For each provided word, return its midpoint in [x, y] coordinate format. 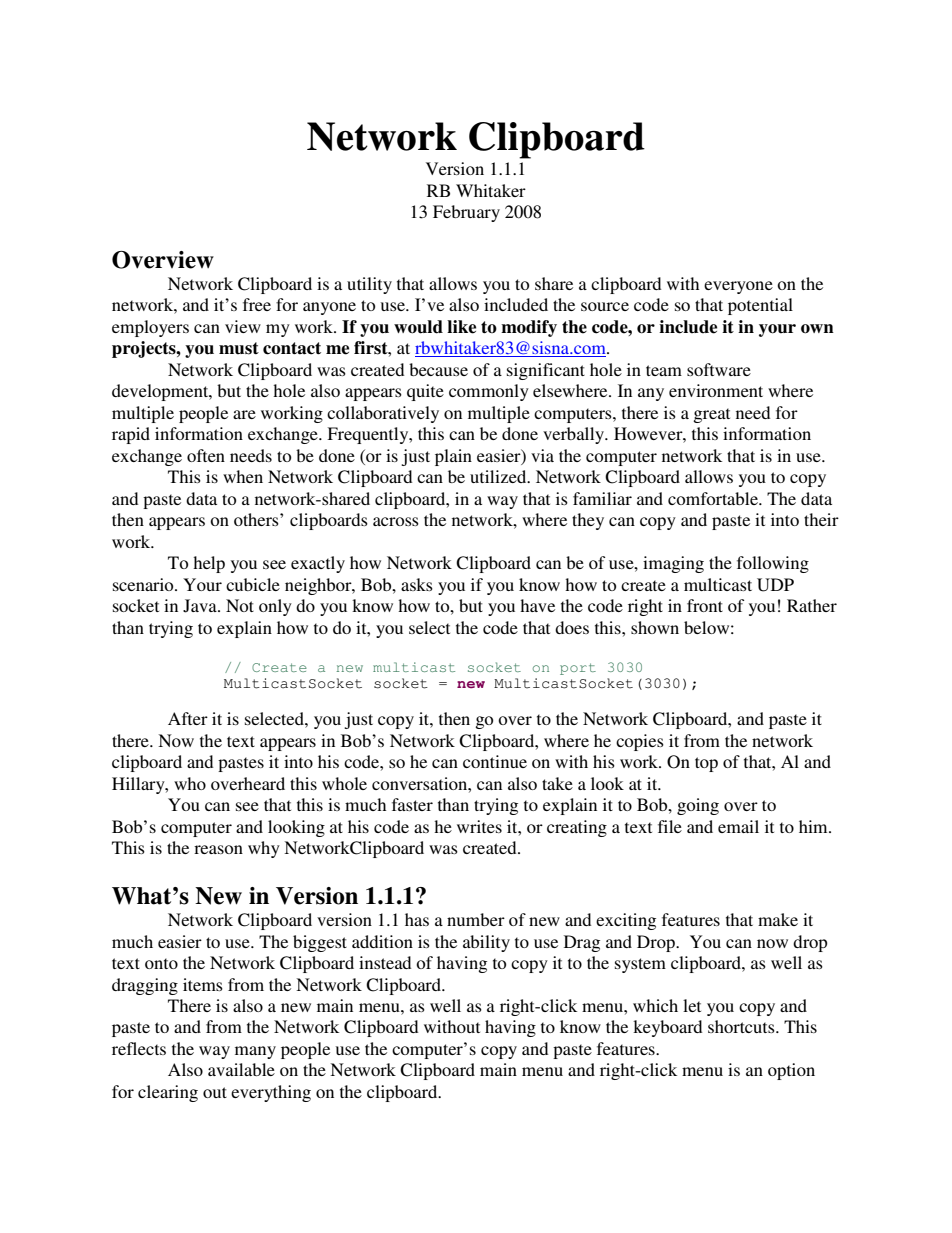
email [738, 826]
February [466, 213]
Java [201, 606]
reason [218, 849]
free [257, 304]
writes [479, 826]
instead [385, 962]
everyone [738, 287]
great [711, 415]
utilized [499, 476]
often [206, 455]
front [705, 605]
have [537, 605]
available [241, 1069]
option [791, 1071]
